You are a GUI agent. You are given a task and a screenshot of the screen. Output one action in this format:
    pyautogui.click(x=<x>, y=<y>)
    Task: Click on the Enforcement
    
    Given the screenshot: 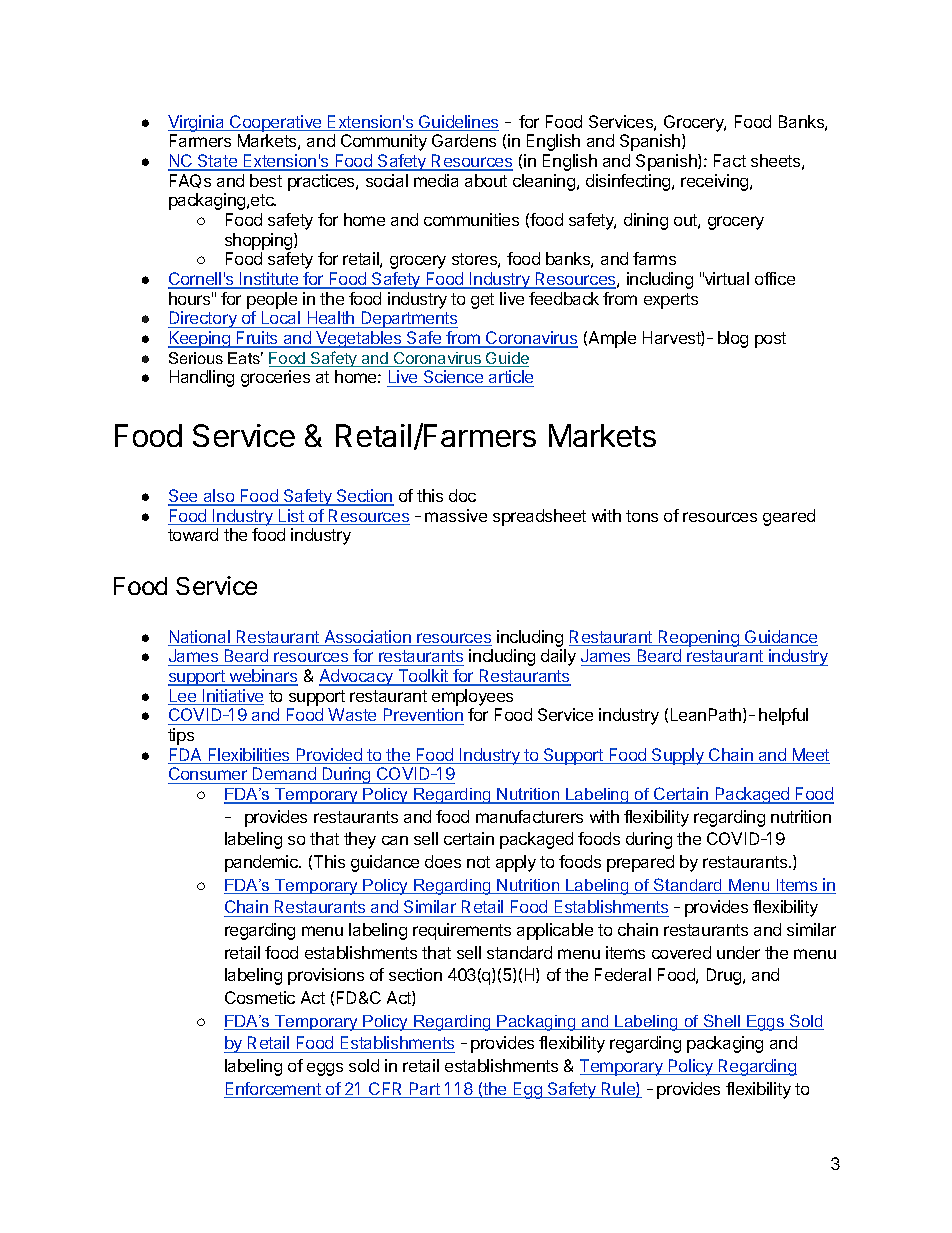 What is the action you would take?
    pyautogui.click(x=273, y=1090)
